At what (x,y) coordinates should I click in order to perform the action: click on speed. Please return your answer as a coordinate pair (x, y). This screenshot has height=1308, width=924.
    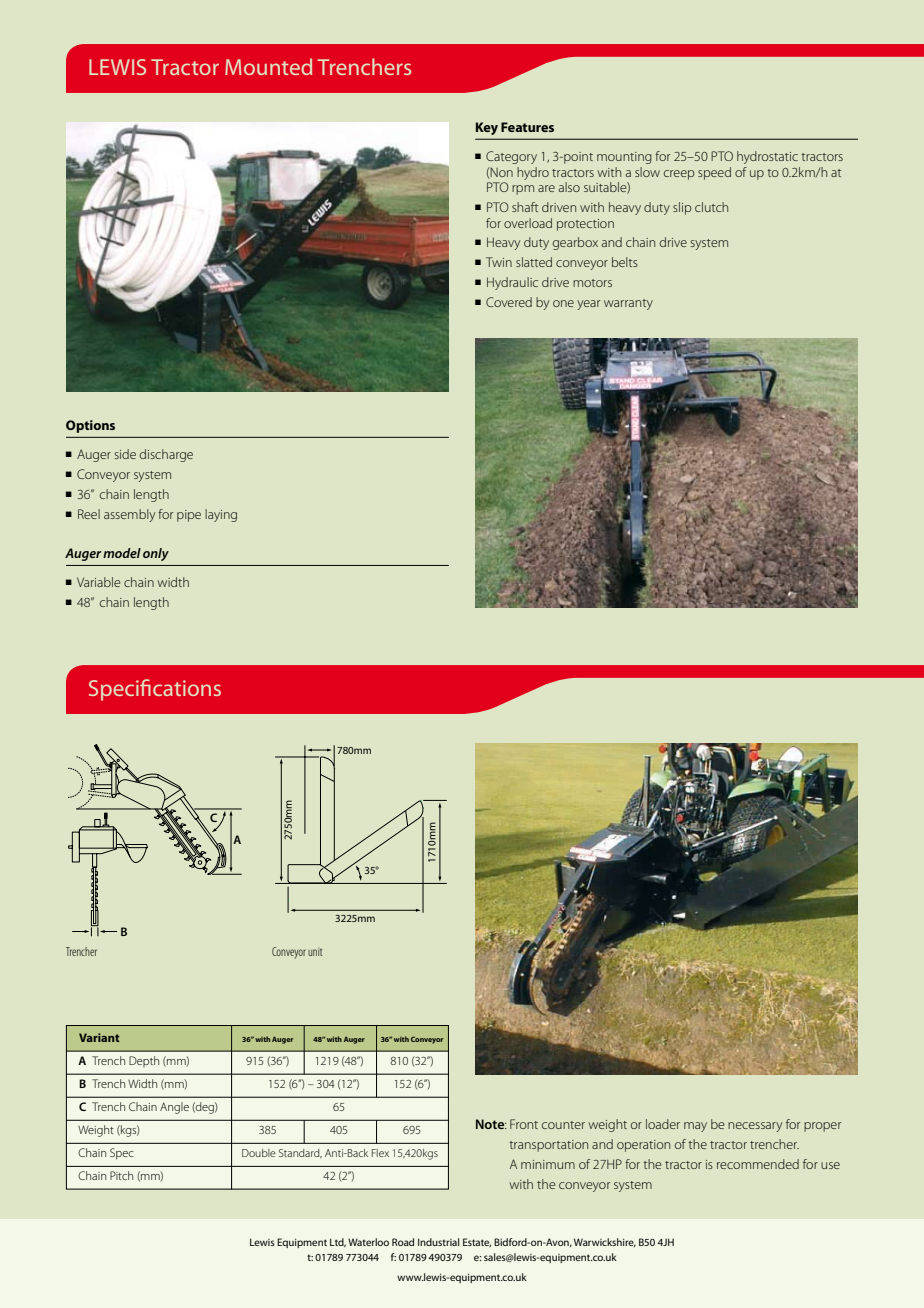
    Looking at the image, I should click on (714, 173).
